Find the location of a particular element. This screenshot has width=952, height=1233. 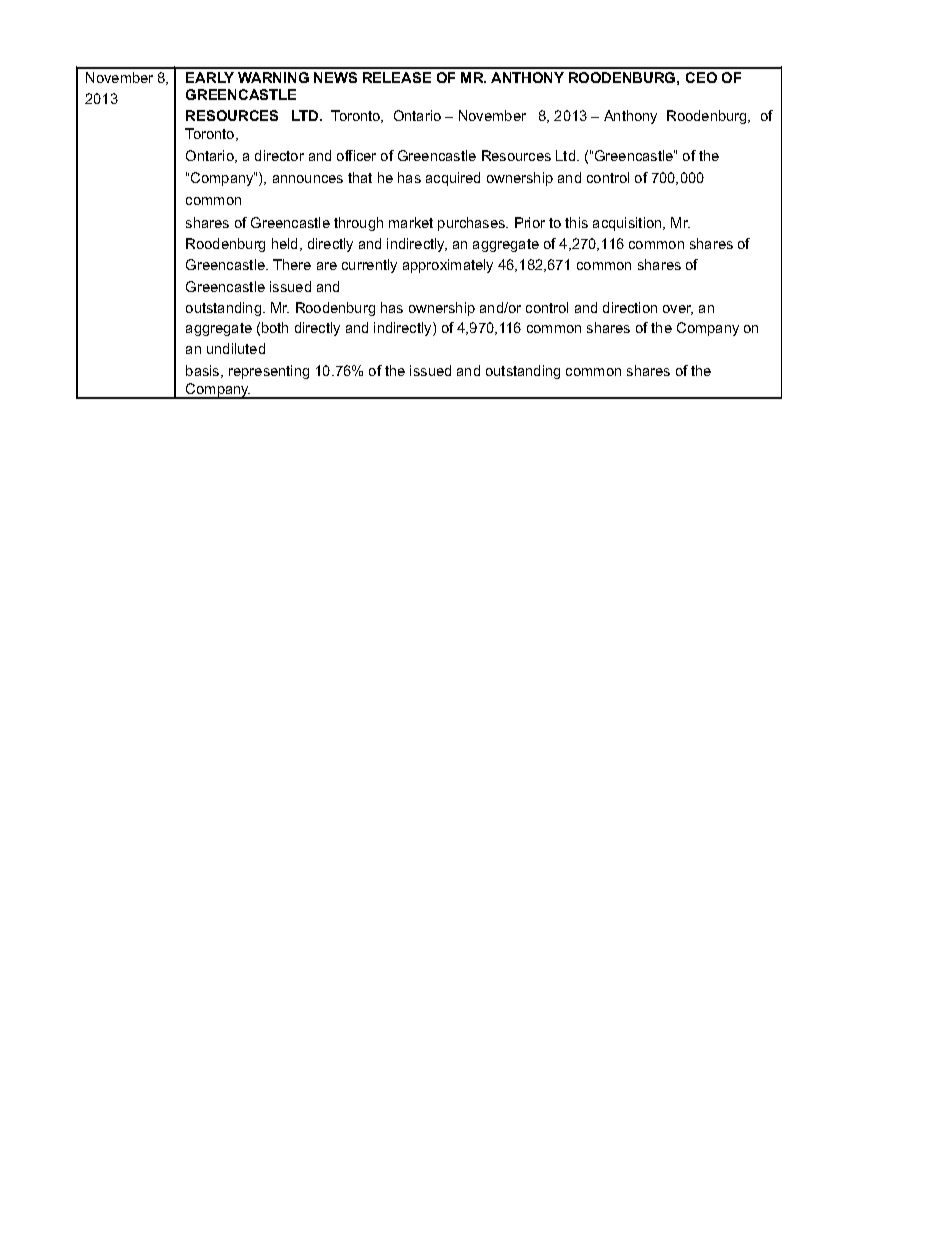

over is located at coordinates (678, 310).
